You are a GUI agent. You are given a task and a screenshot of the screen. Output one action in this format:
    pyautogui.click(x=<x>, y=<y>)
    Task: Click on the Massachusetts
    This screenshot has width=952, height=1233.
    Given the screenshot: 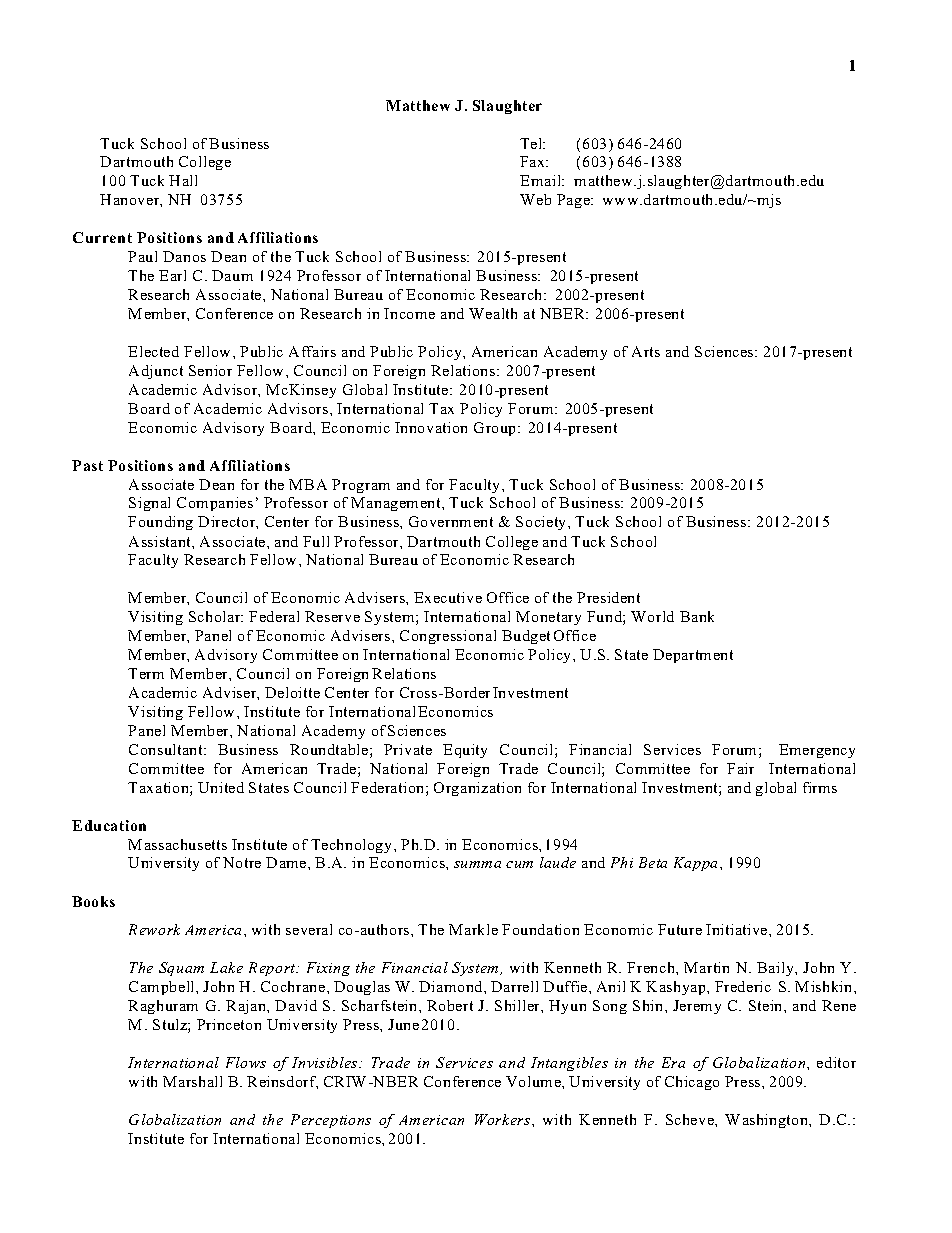 What is the action you would take?
    pyautogui.click(x=177, y=844)
